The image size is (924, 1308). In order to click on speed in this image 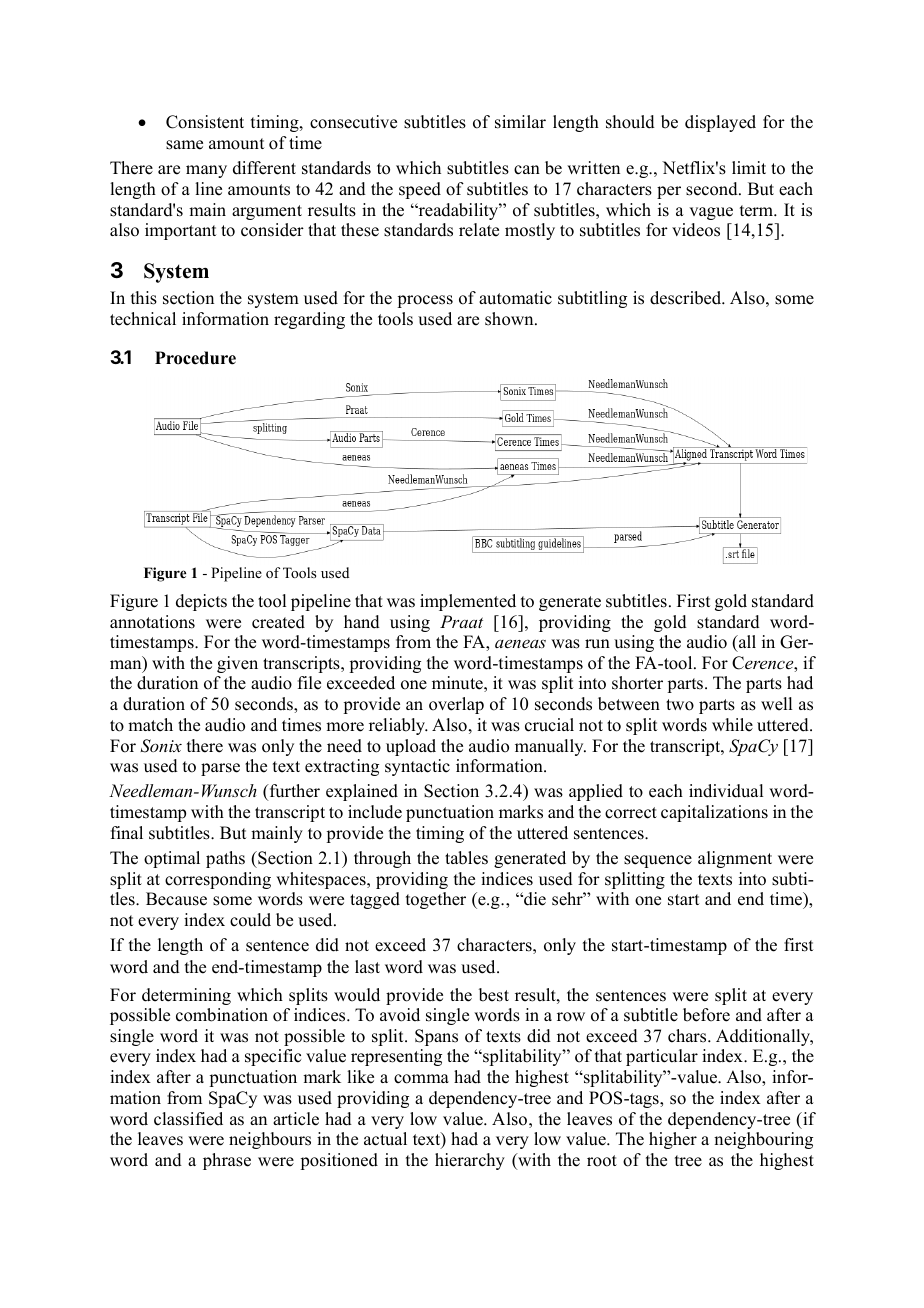, I will do `click(420, 190)`.
